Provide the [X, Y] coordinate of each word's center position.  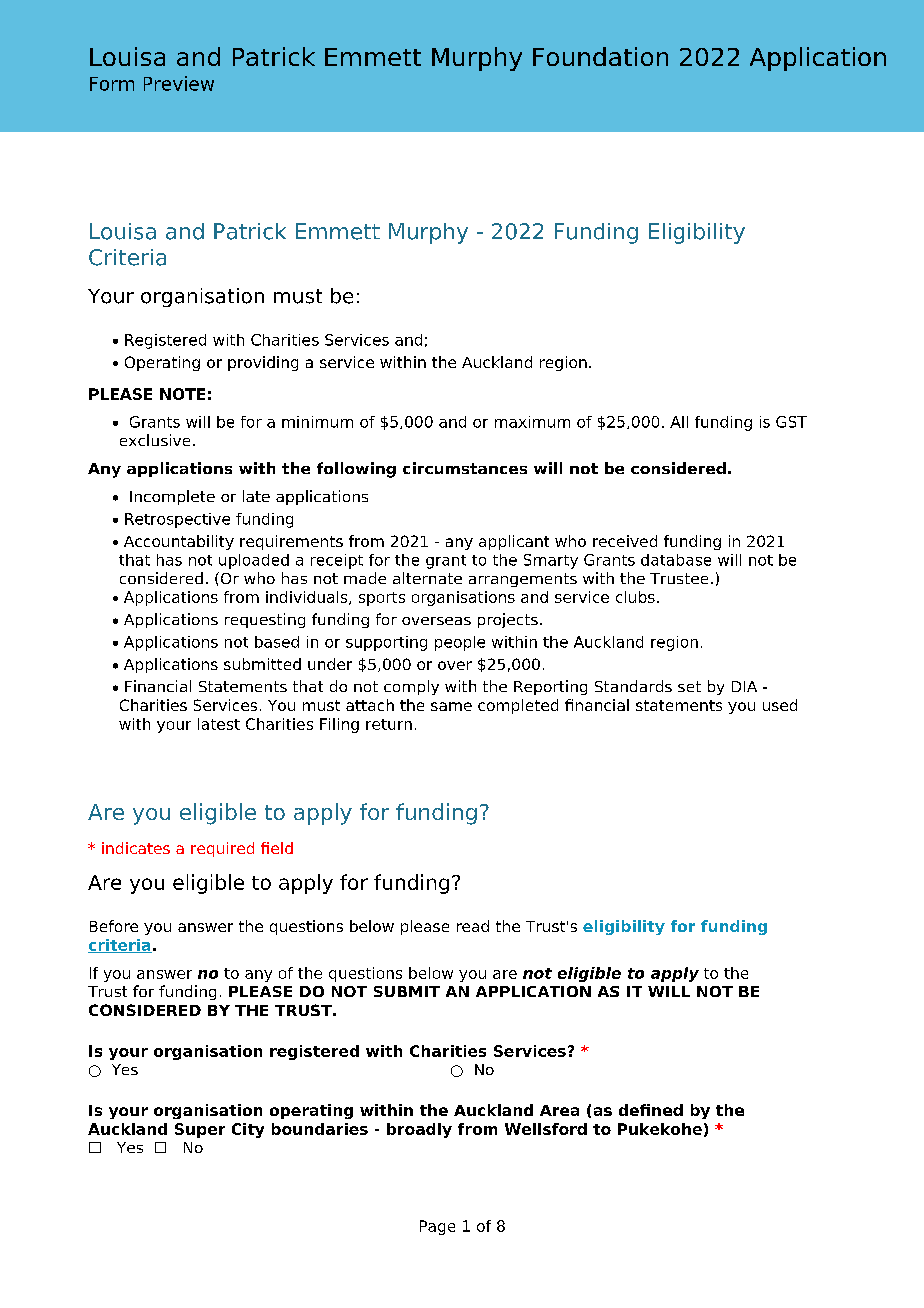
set [689, 686]
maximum [532, 422]
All [679, 422]
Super [200, 1130]
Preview [179, 83]
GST [791, 422]
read [473, 926]
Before [114, 926]
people [460, 643]
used [780, 705]
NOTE [182, 394]
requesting [265, 620]
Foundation [600, 56]
